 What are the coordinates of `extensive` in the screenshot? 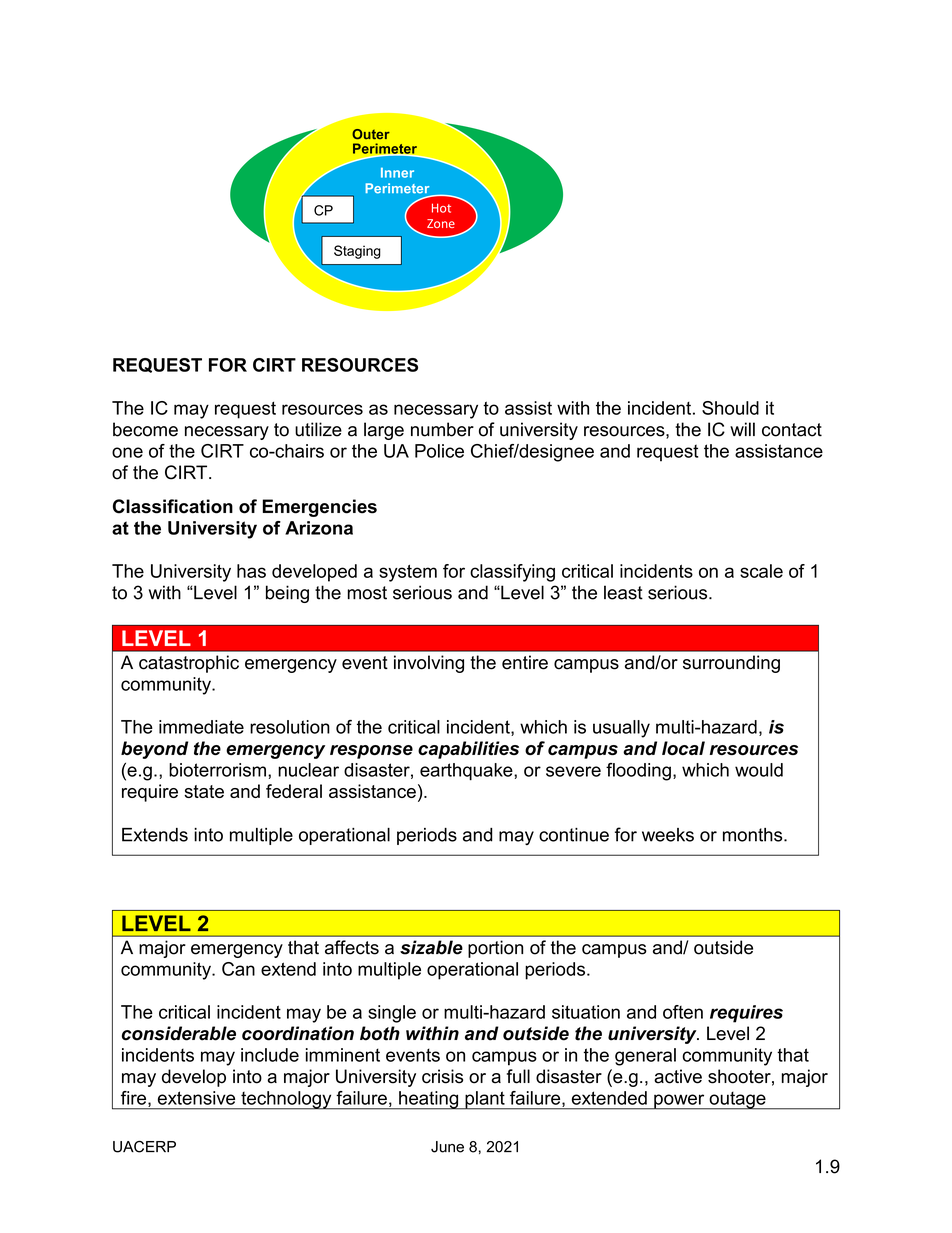 It's located at (196, 1098).
